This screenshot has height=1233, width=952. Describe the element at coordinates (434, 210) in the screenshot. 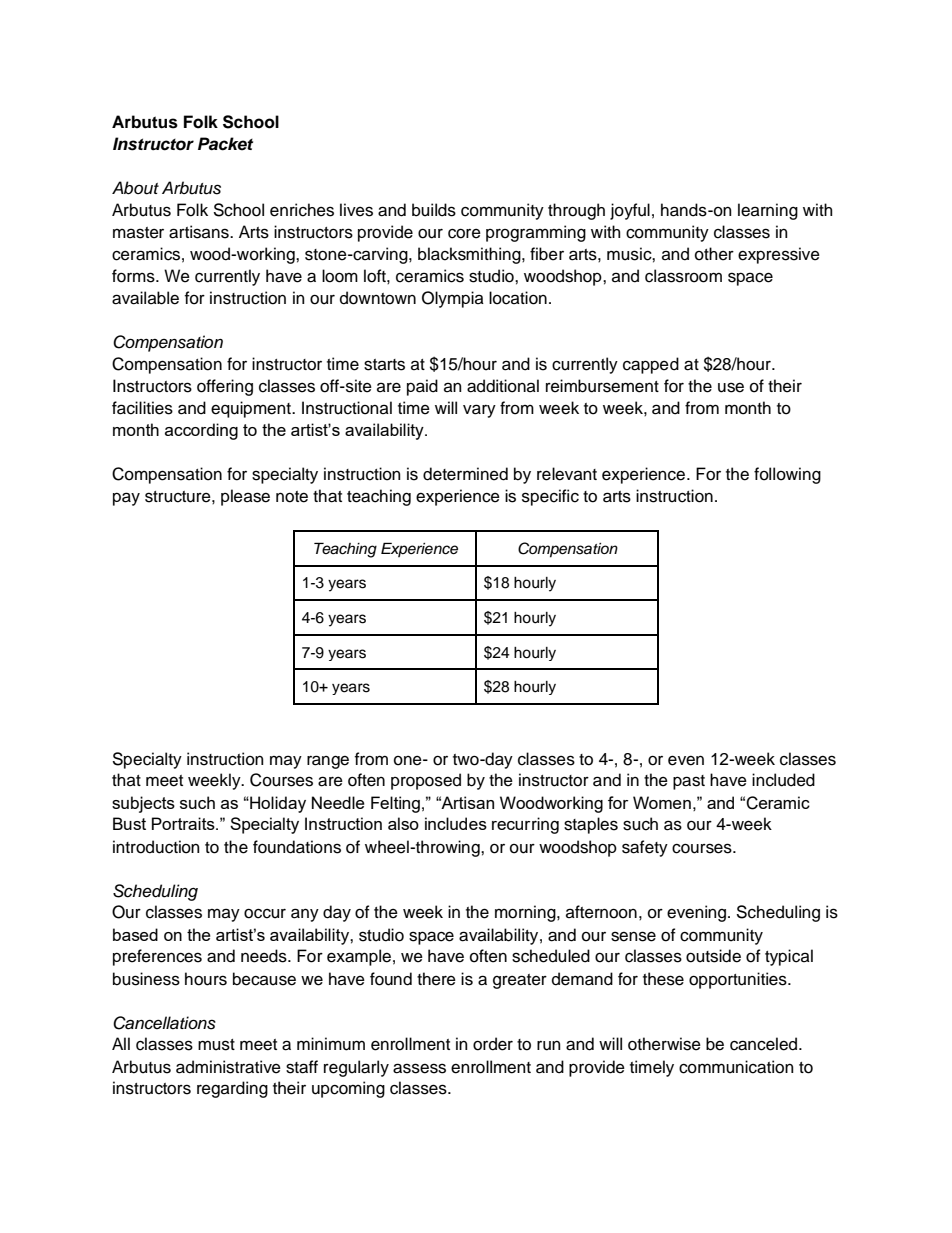

I see `builds` at that location.
